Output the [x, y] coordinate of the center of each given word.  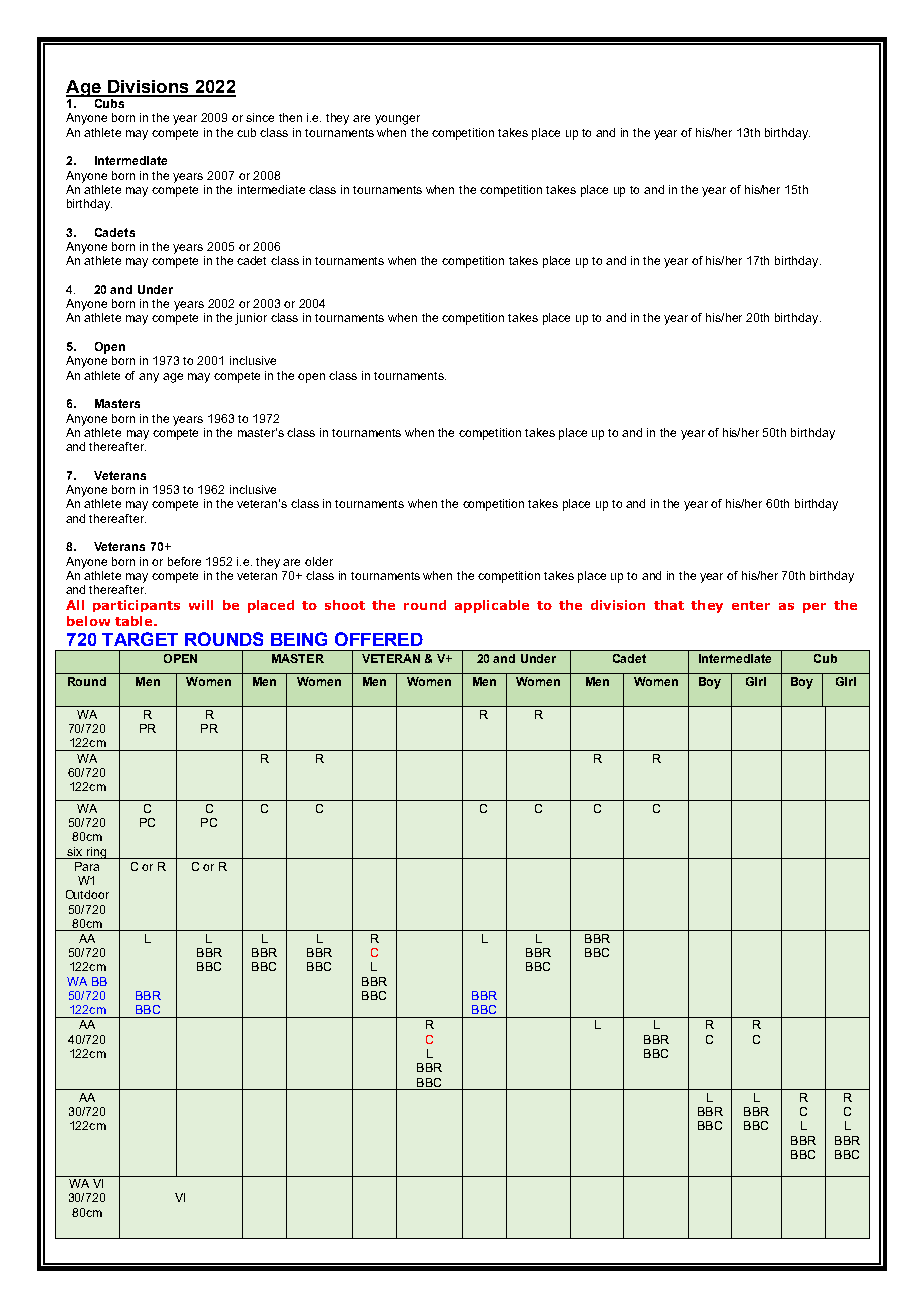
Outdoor [87, 894]
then [290, 117]
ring [97, 853]
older [319, 561]
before [184, 561]
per [814, 608]
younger [397, 120]
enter [751, 605]
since [260, 117]
